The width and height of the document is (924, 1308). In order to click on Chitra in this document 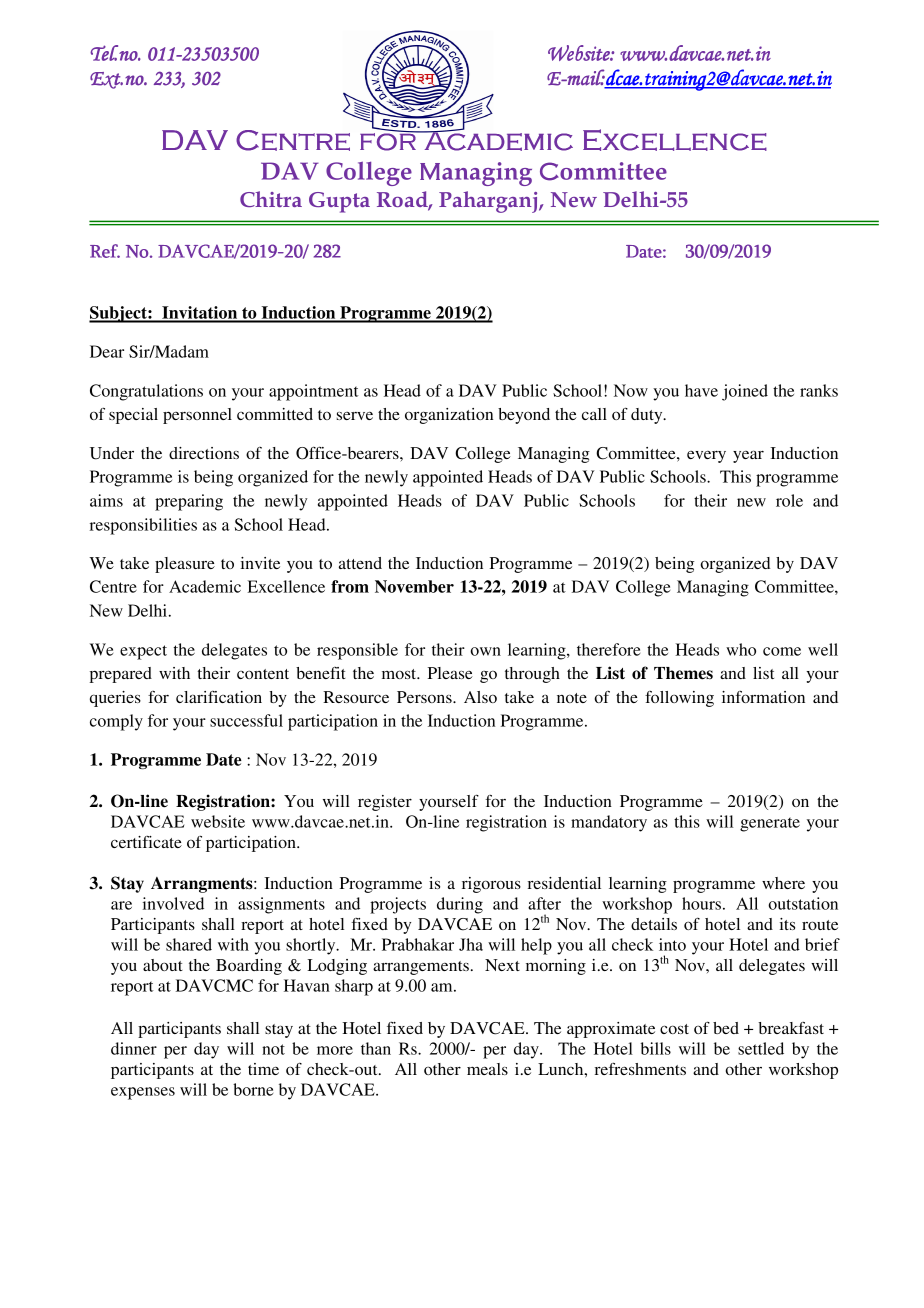, I will do `click(271, 199)`.
